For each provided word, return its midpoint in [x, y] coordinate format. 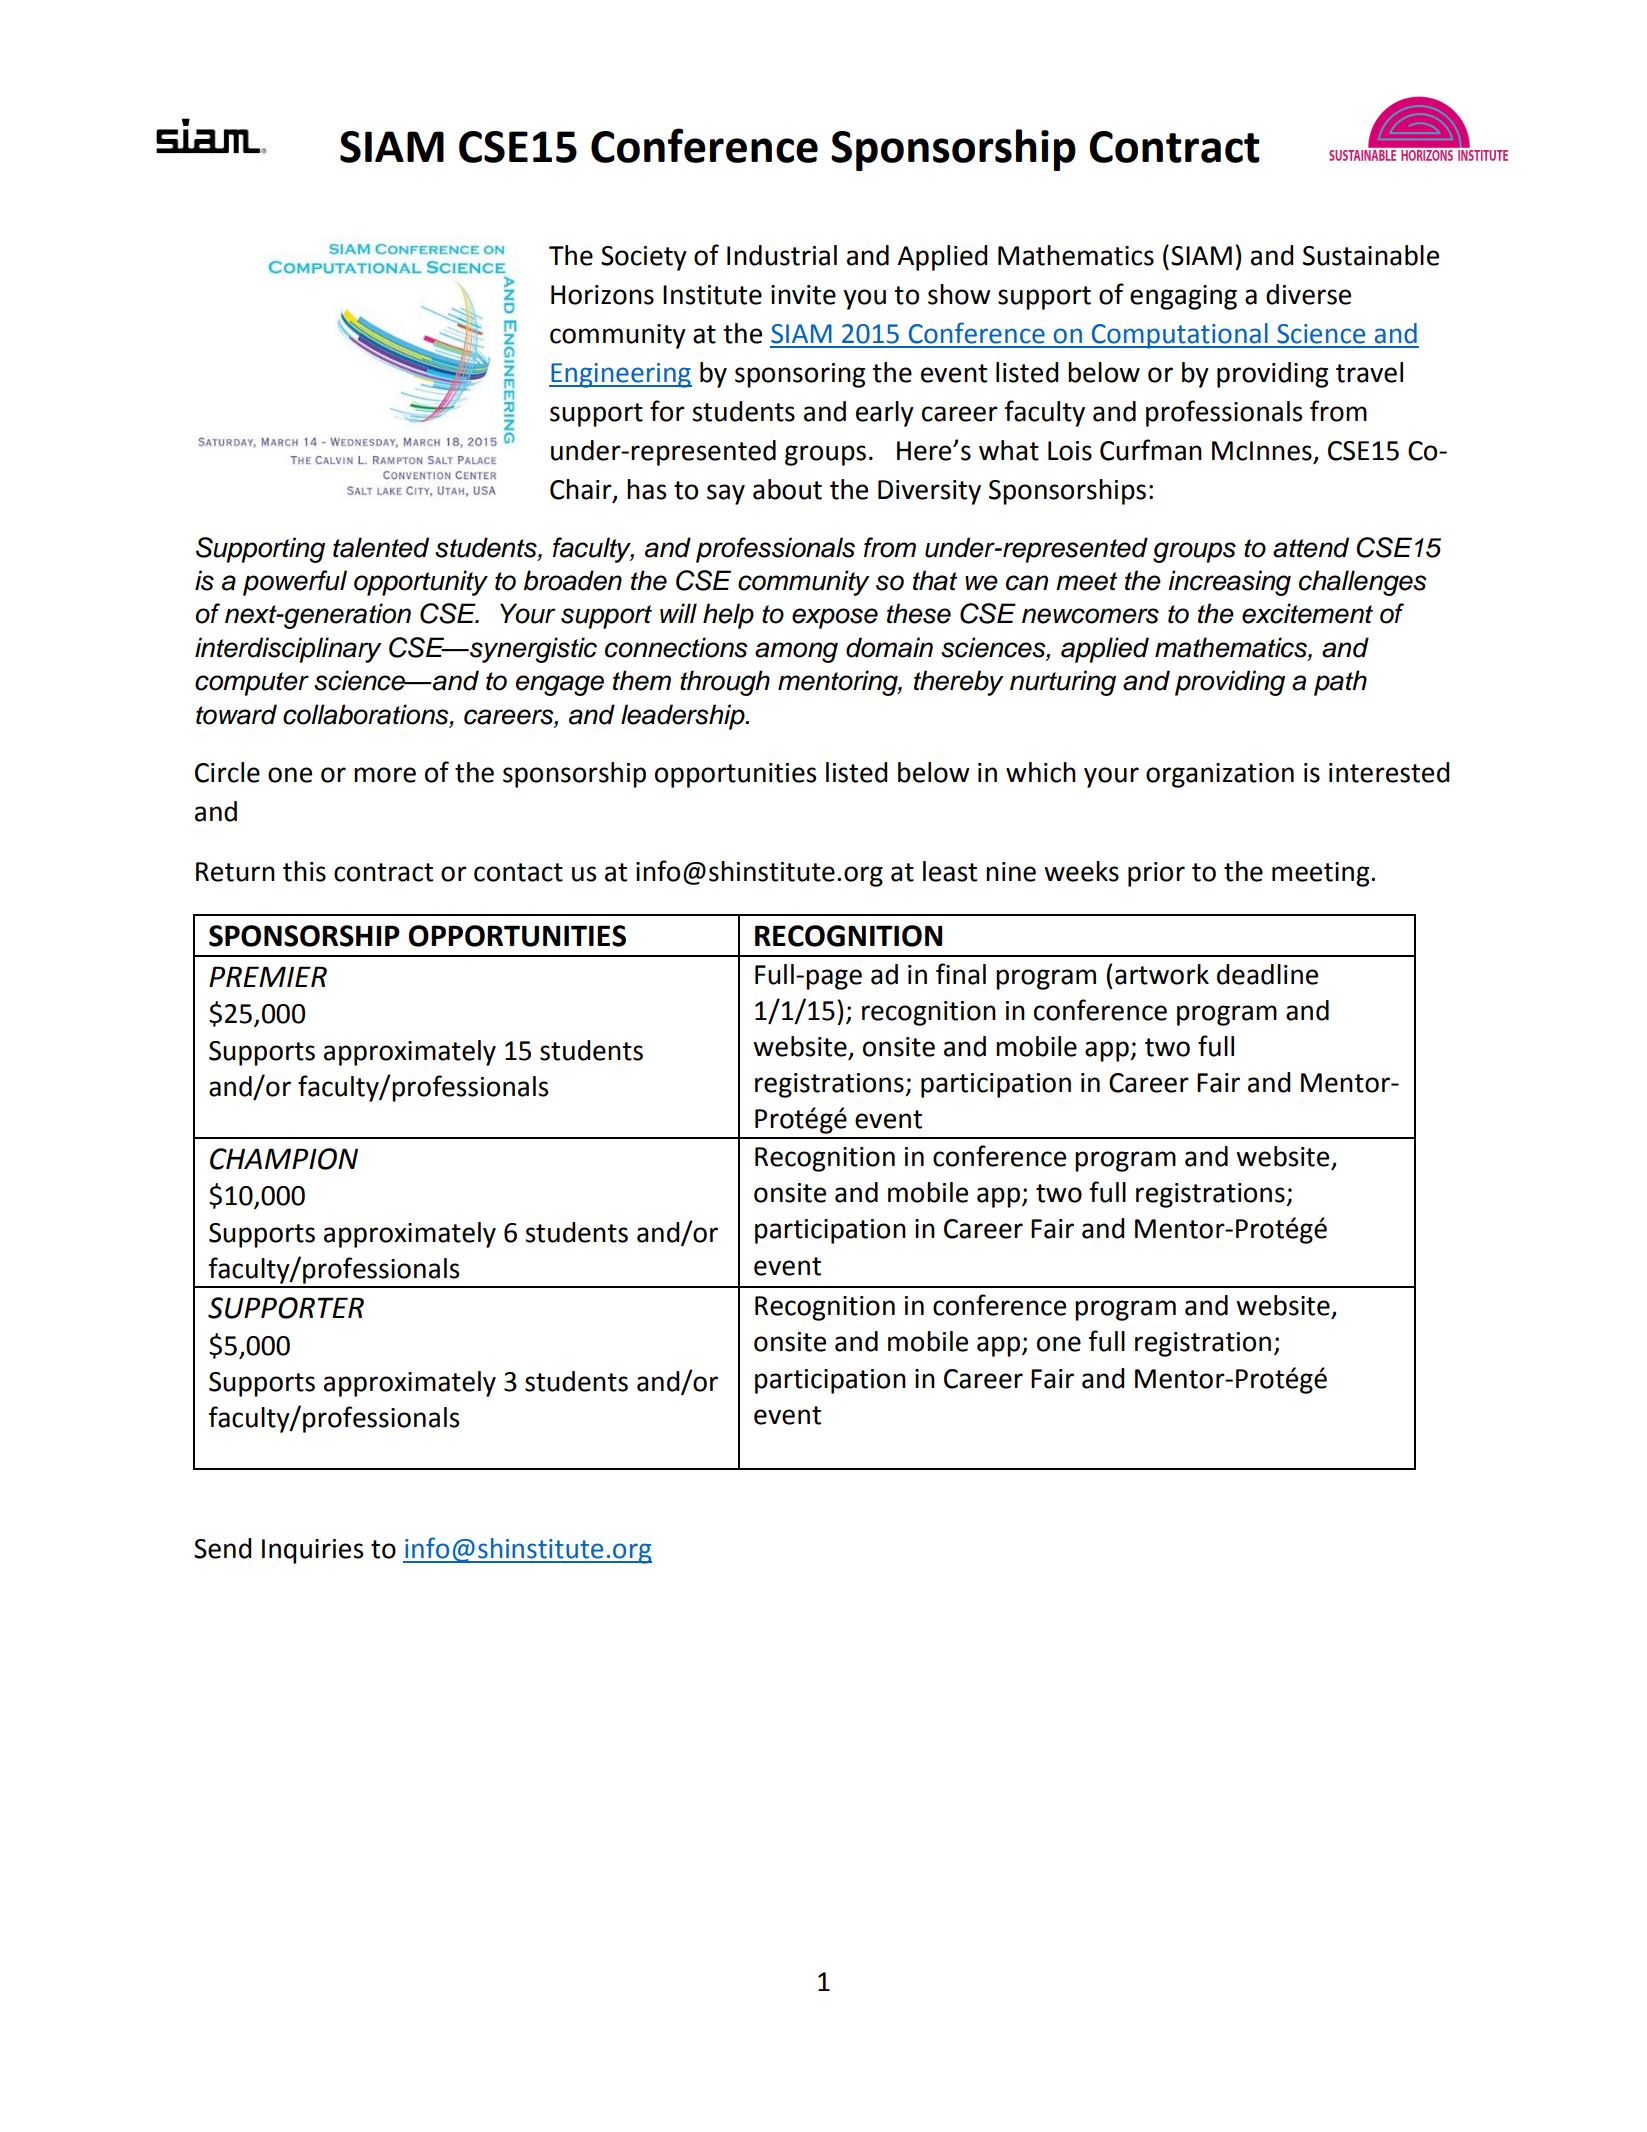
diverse [1308, 294]
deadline [1267, 974]
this [304, 871]
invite [803, 295]
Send [222, 1548]
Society [644, 258]
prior [1156, 874]
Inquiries [312, 1551]
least [950, 871]
